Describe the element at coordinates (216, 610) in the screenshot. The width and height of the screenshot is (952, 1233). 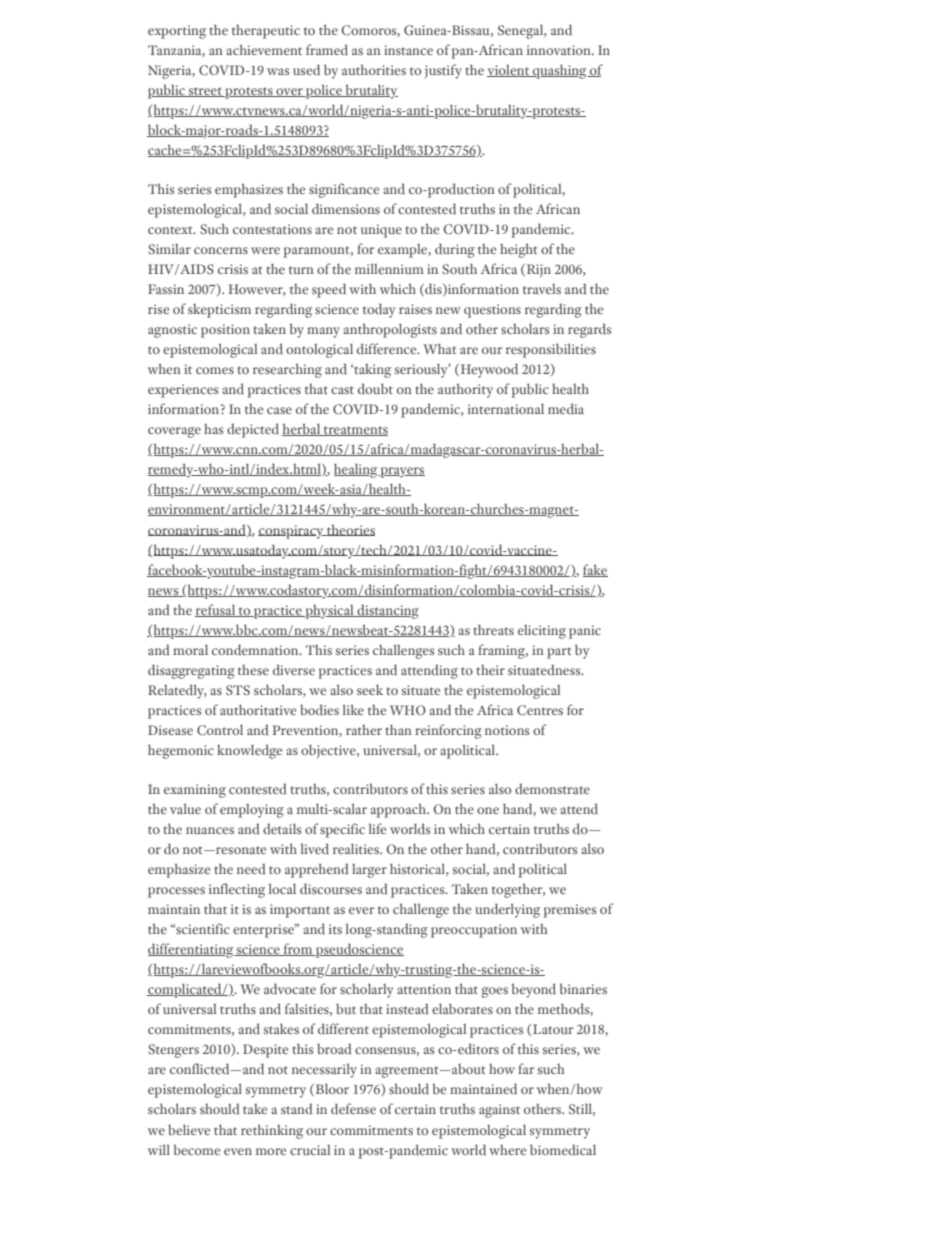
I see `refusal` at that location.
